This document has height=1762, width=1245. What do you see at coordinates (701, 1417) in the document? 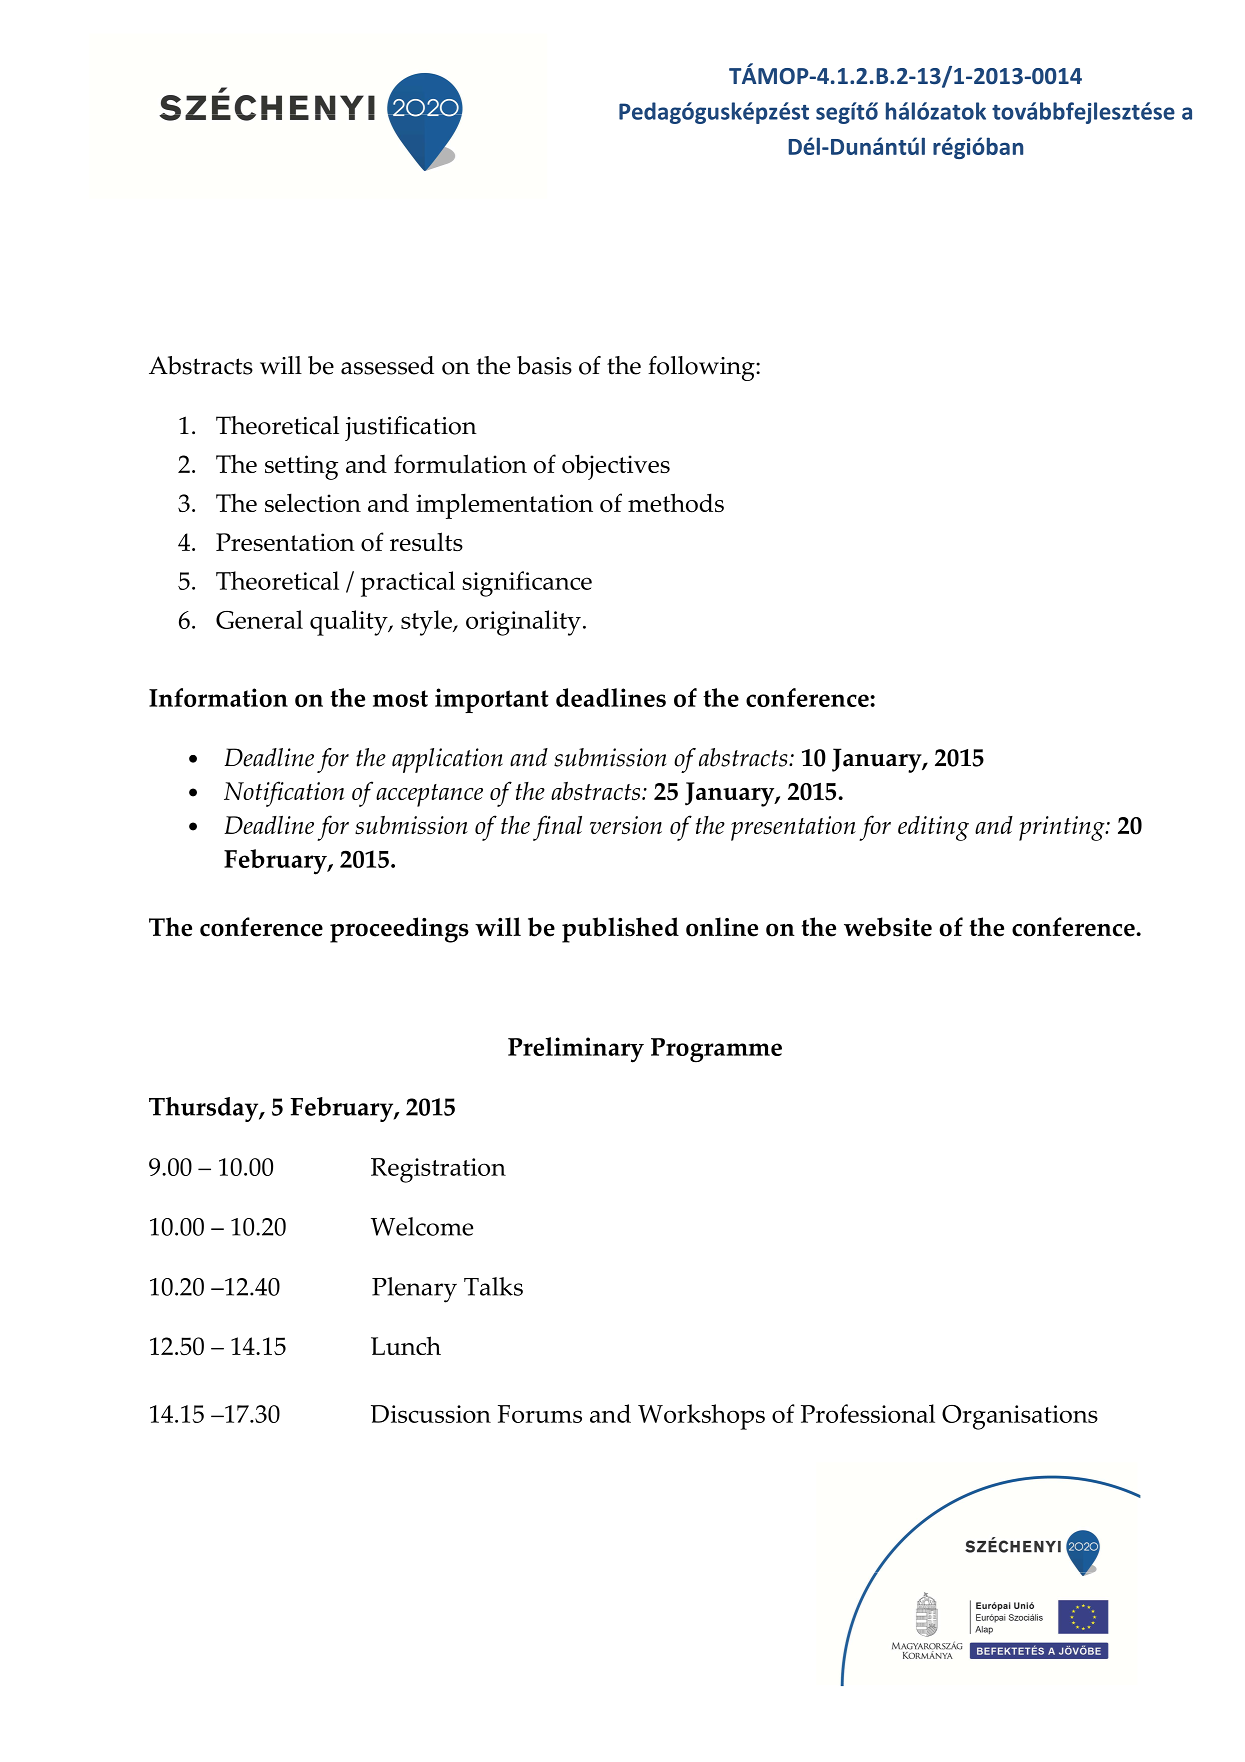
I see `Workshops` at bounding box center [701, 1417].
